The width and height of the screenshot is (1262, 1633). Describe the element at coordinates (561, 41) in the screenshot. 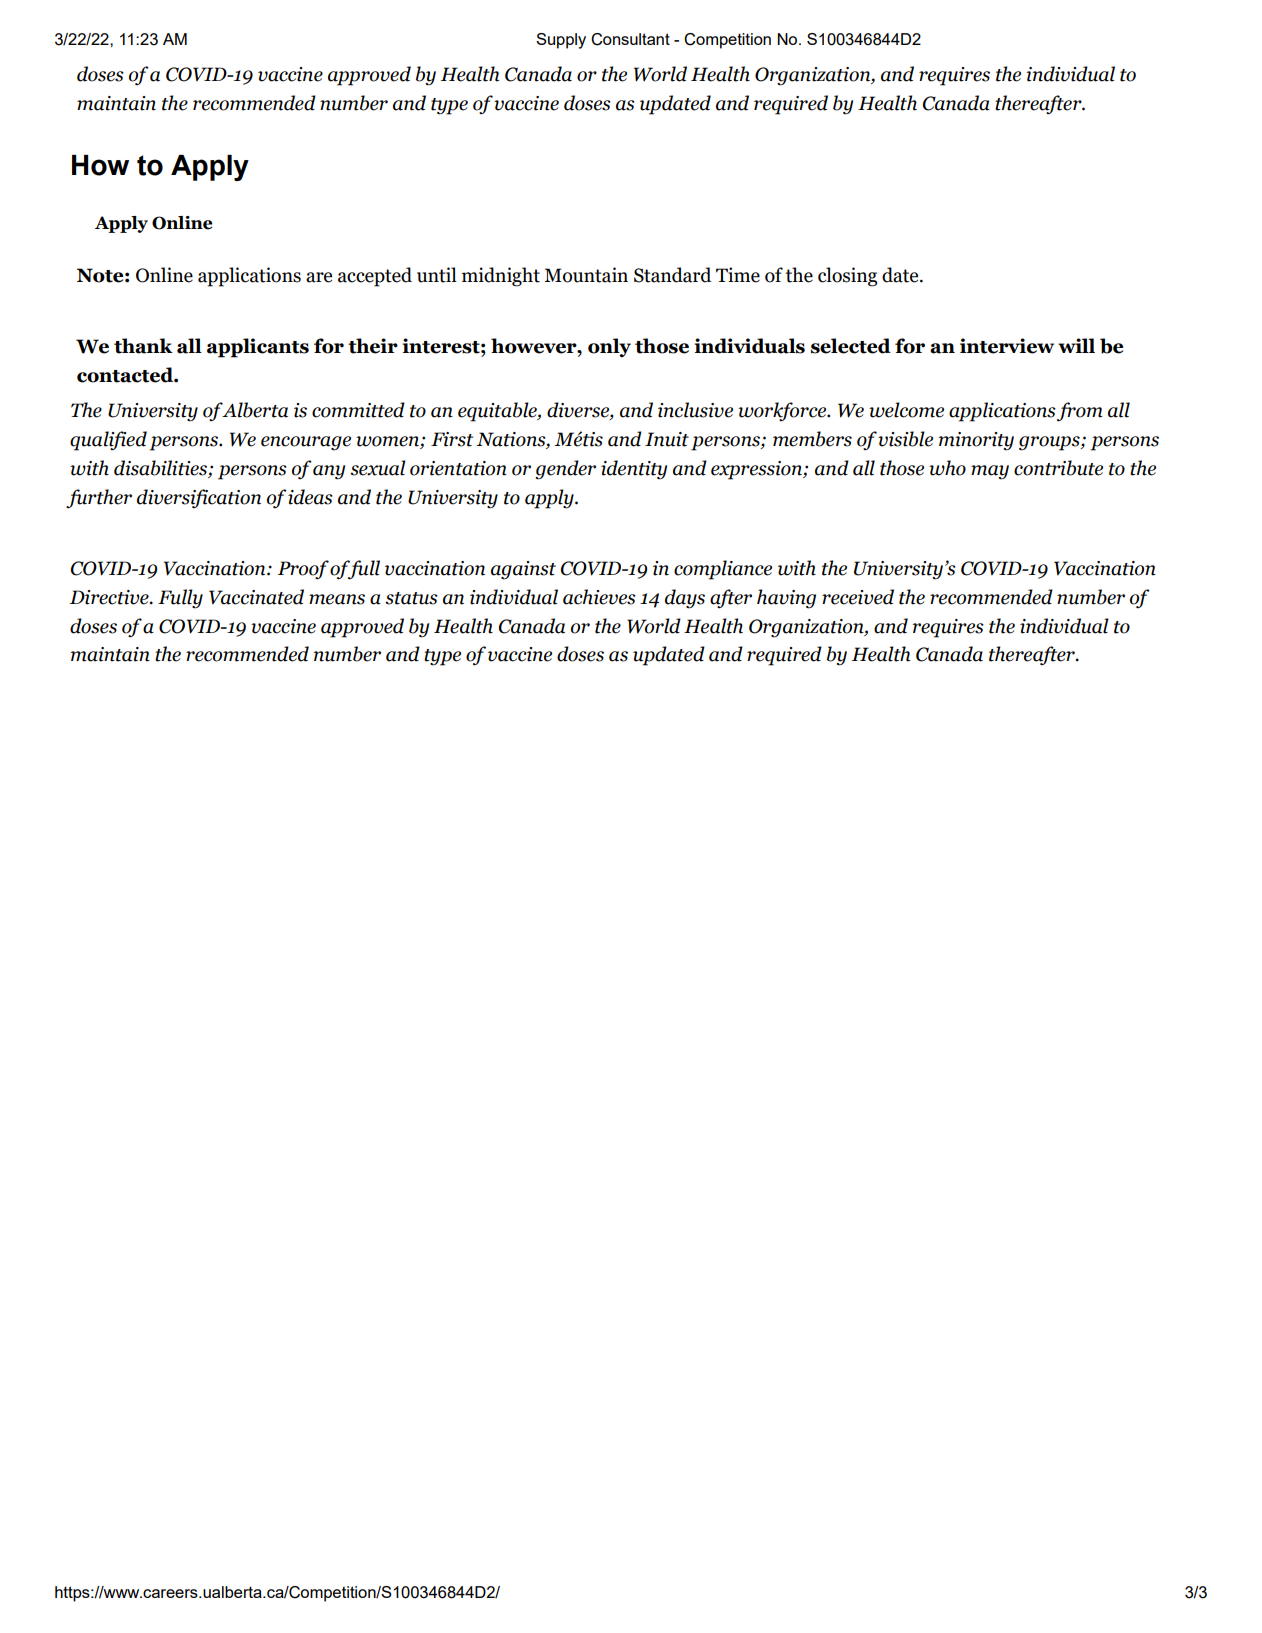

I see `Supply` at that location.
